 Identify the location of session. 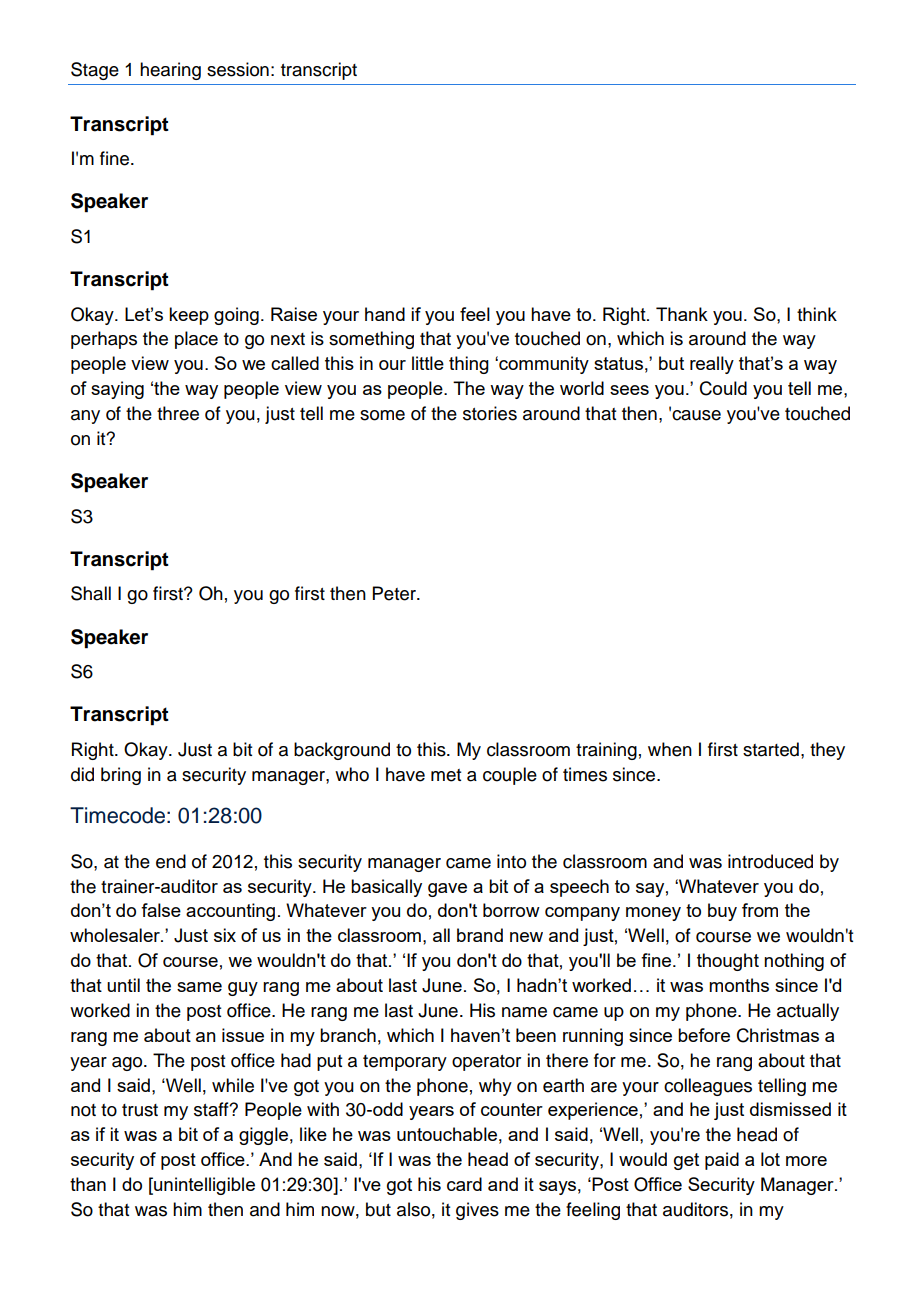
(238, 69).
